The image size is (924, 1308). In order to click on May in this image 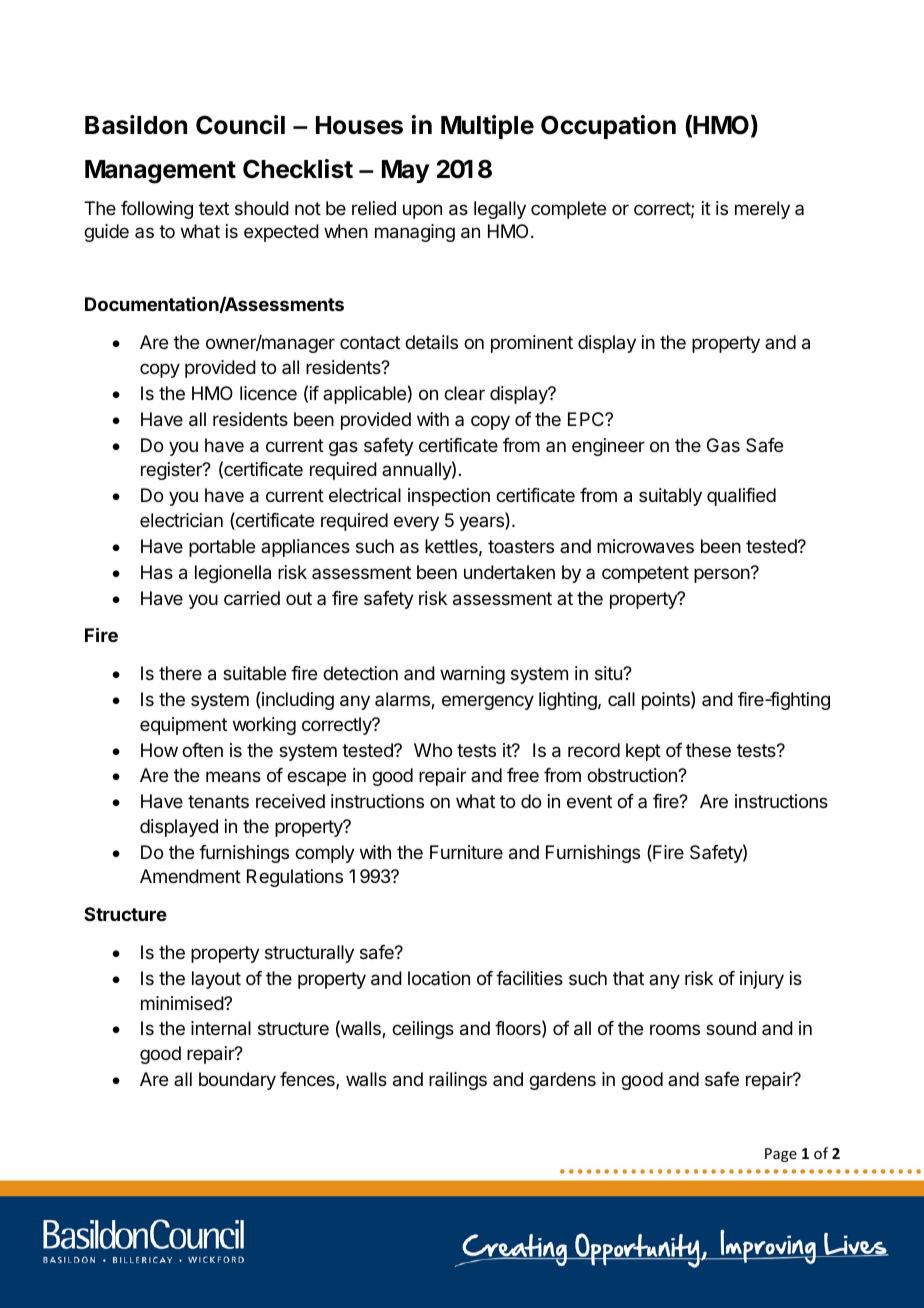, I will do `click(406, 171)`.
